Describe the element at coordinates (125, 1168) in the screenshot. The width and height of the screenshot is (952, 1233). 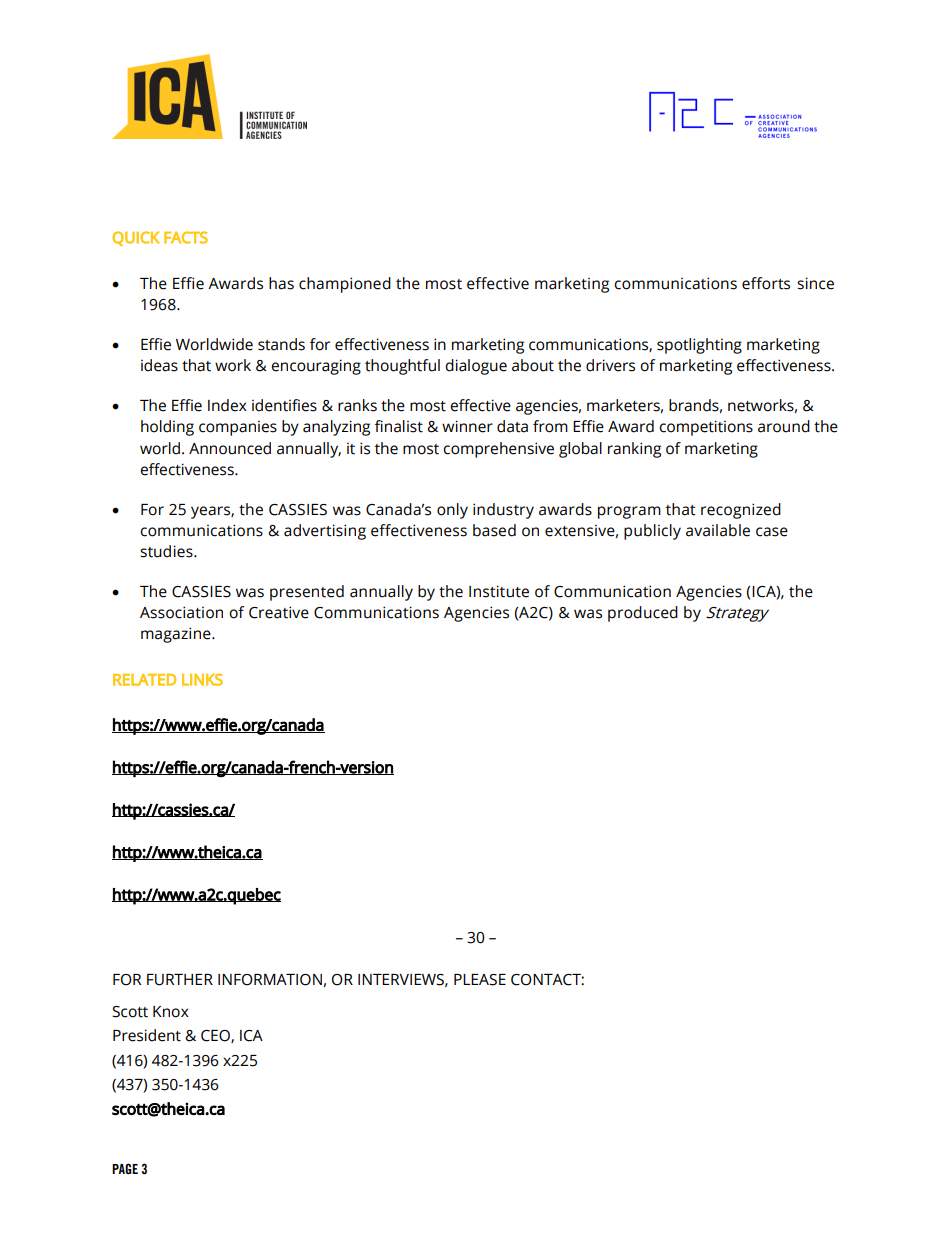
I see `PAGE` at that location.
